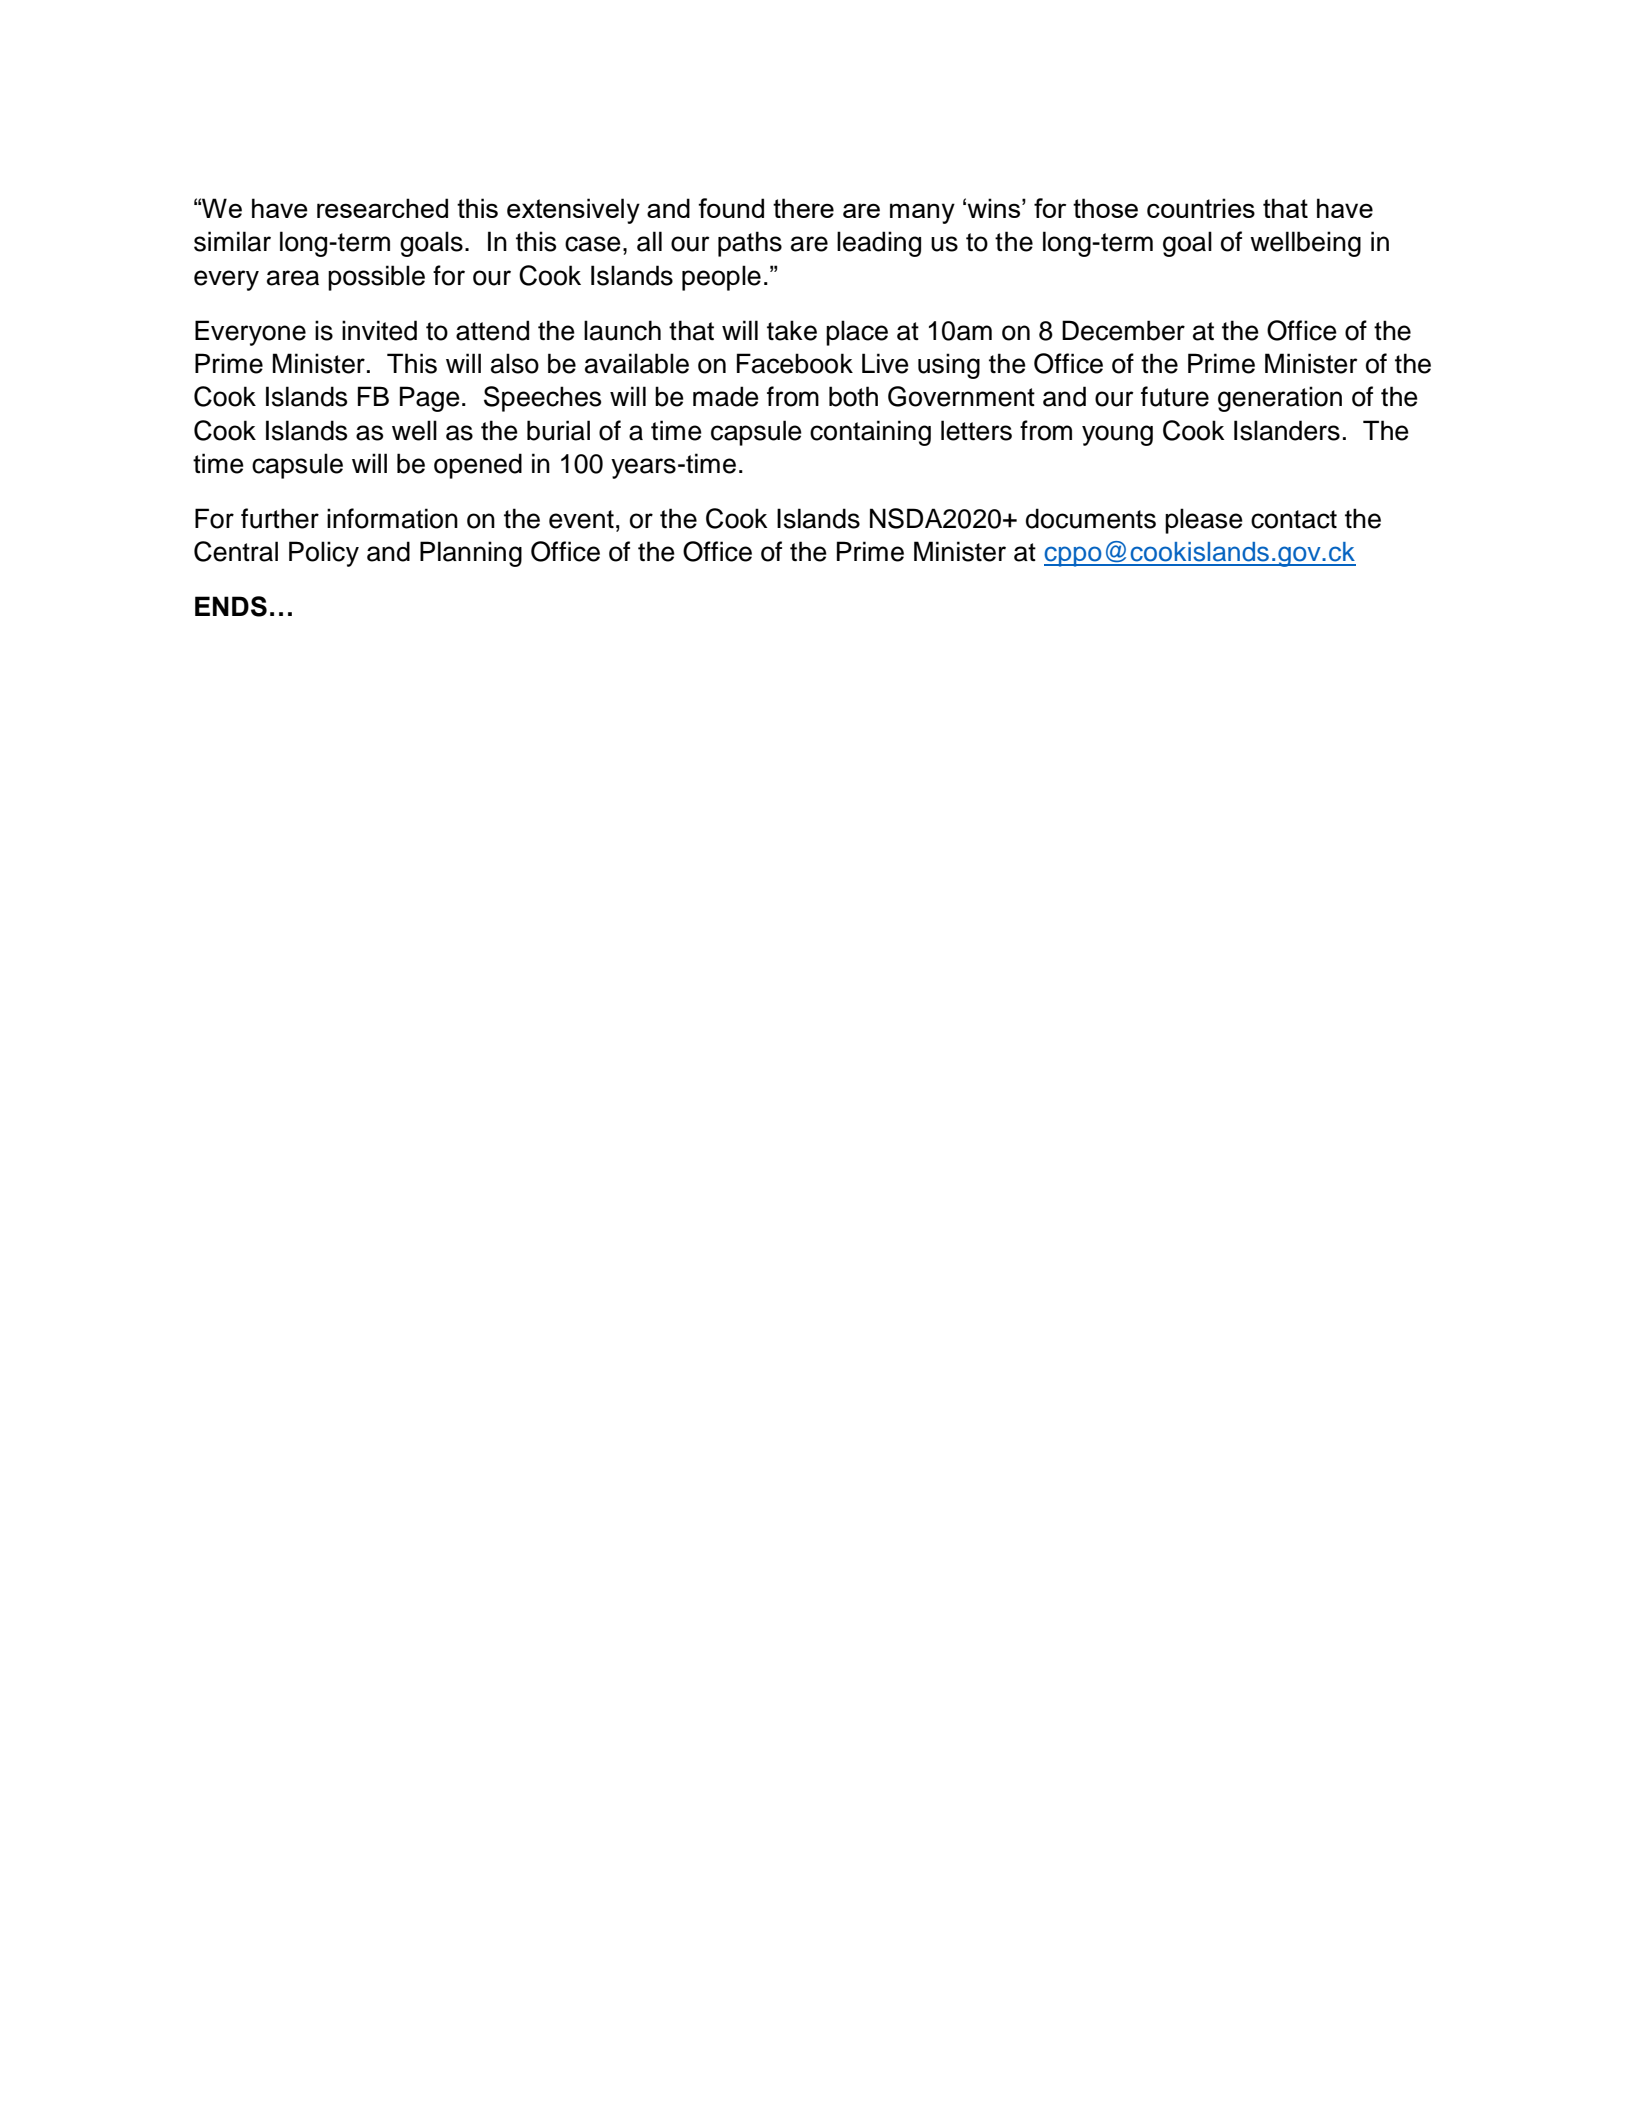  Describe the element at coordinates (1175, 396) in the page. I see `future` at that location.
